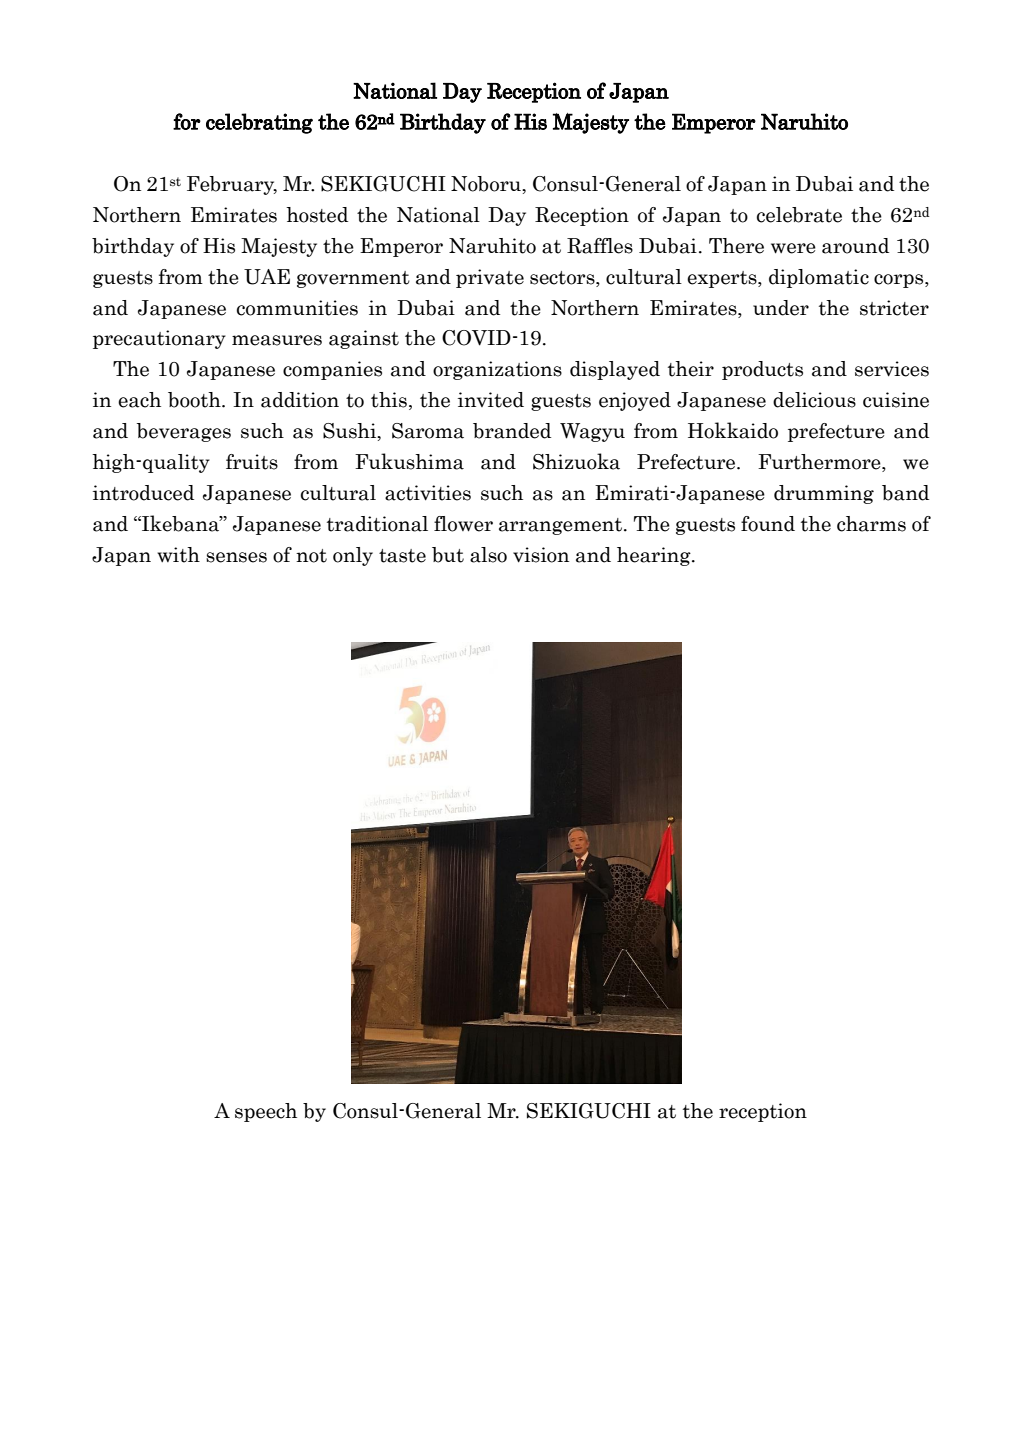 This document has width=1022, height=1445. I want to click on celebrate, so click(799, 215).
